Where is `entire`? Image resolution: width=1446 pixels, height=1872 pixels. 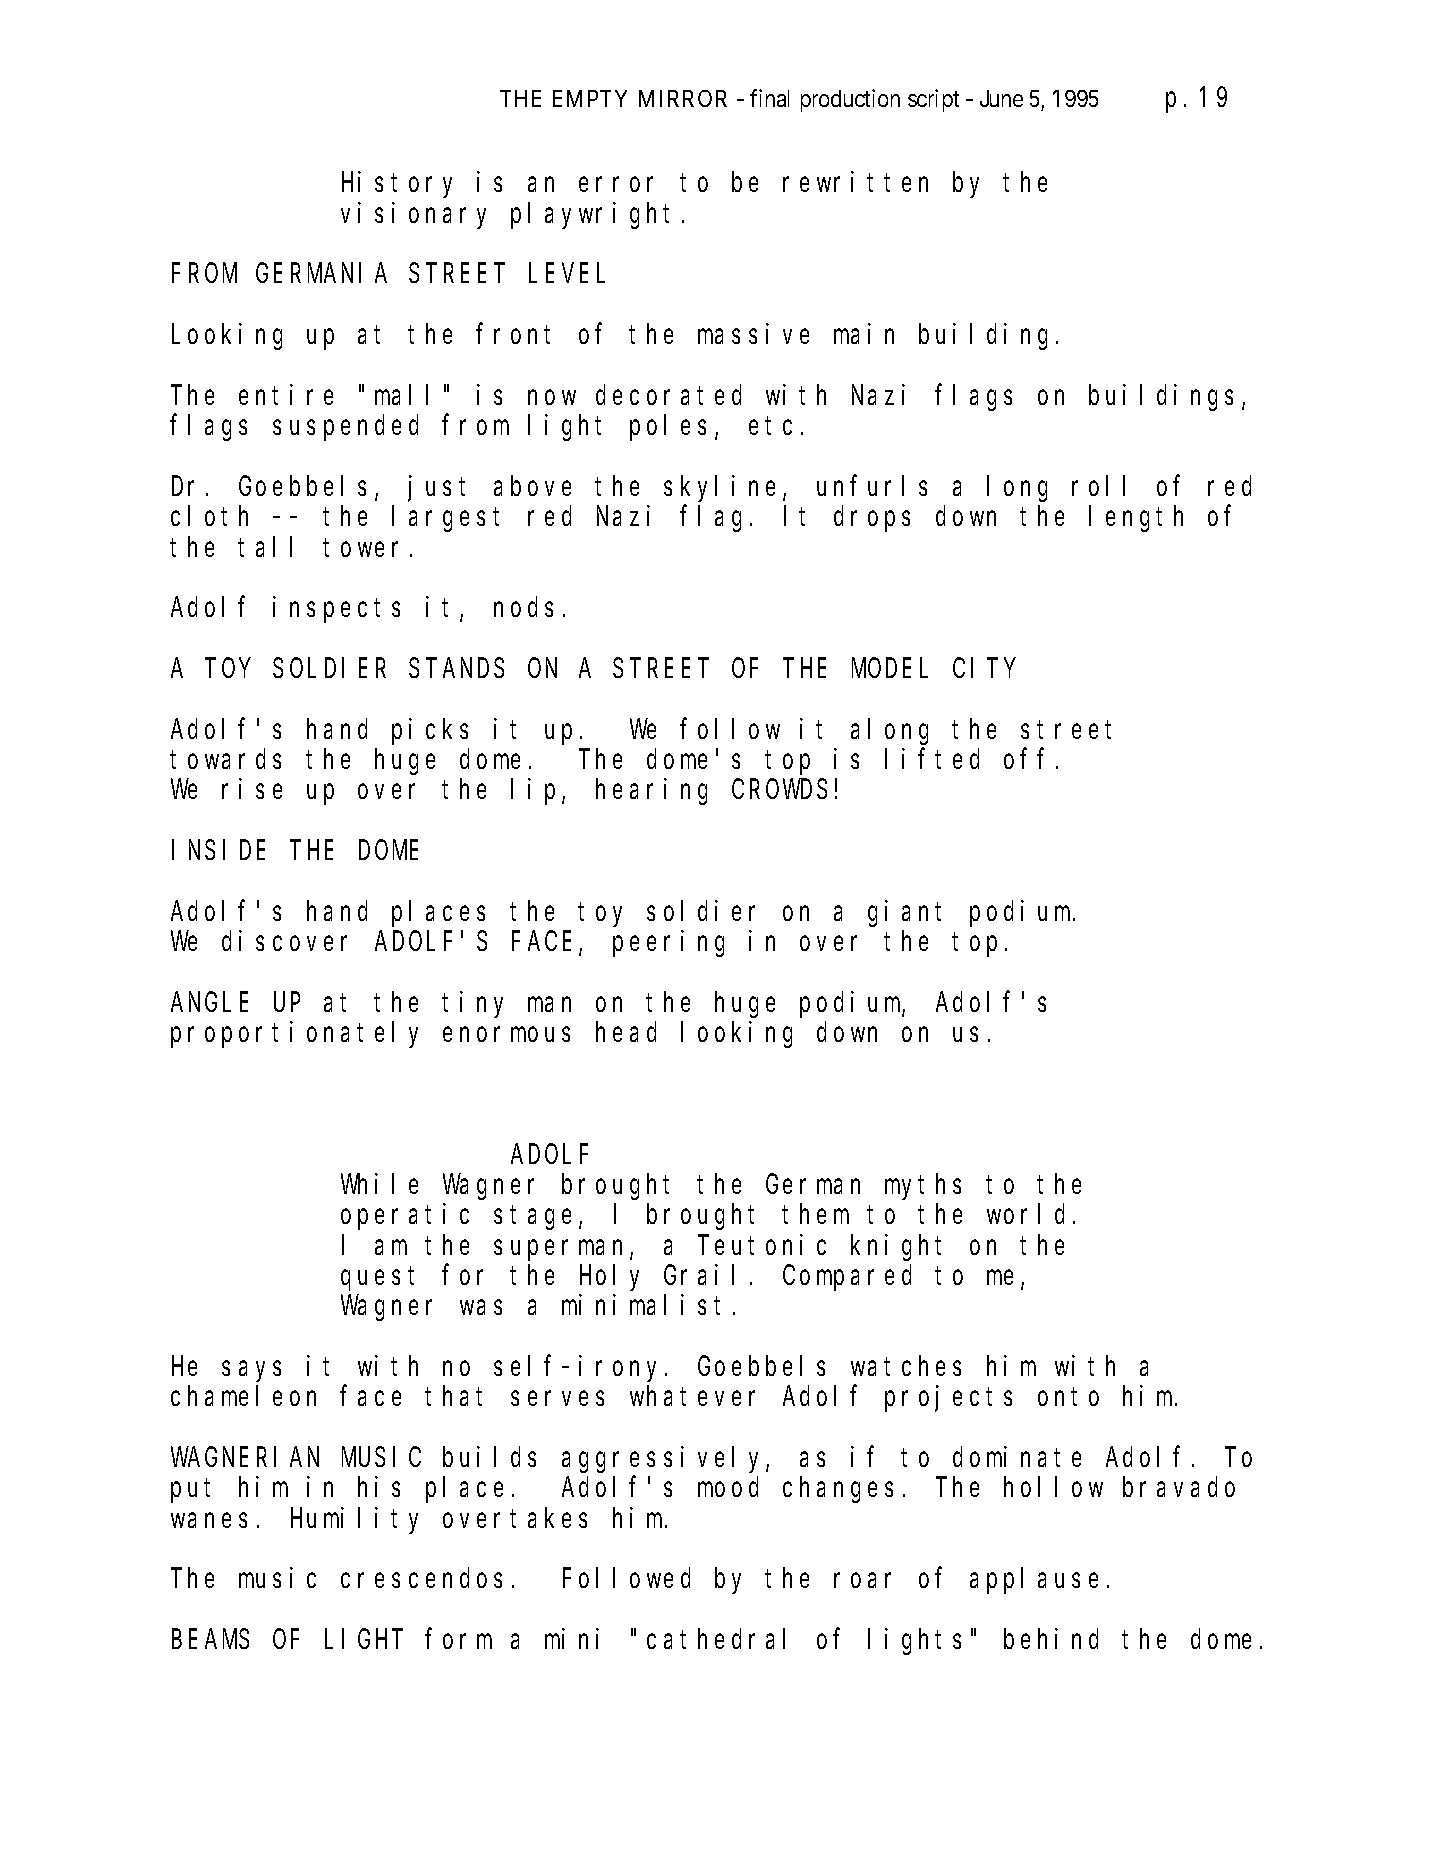
entire is located at coordinates (286, 394).
